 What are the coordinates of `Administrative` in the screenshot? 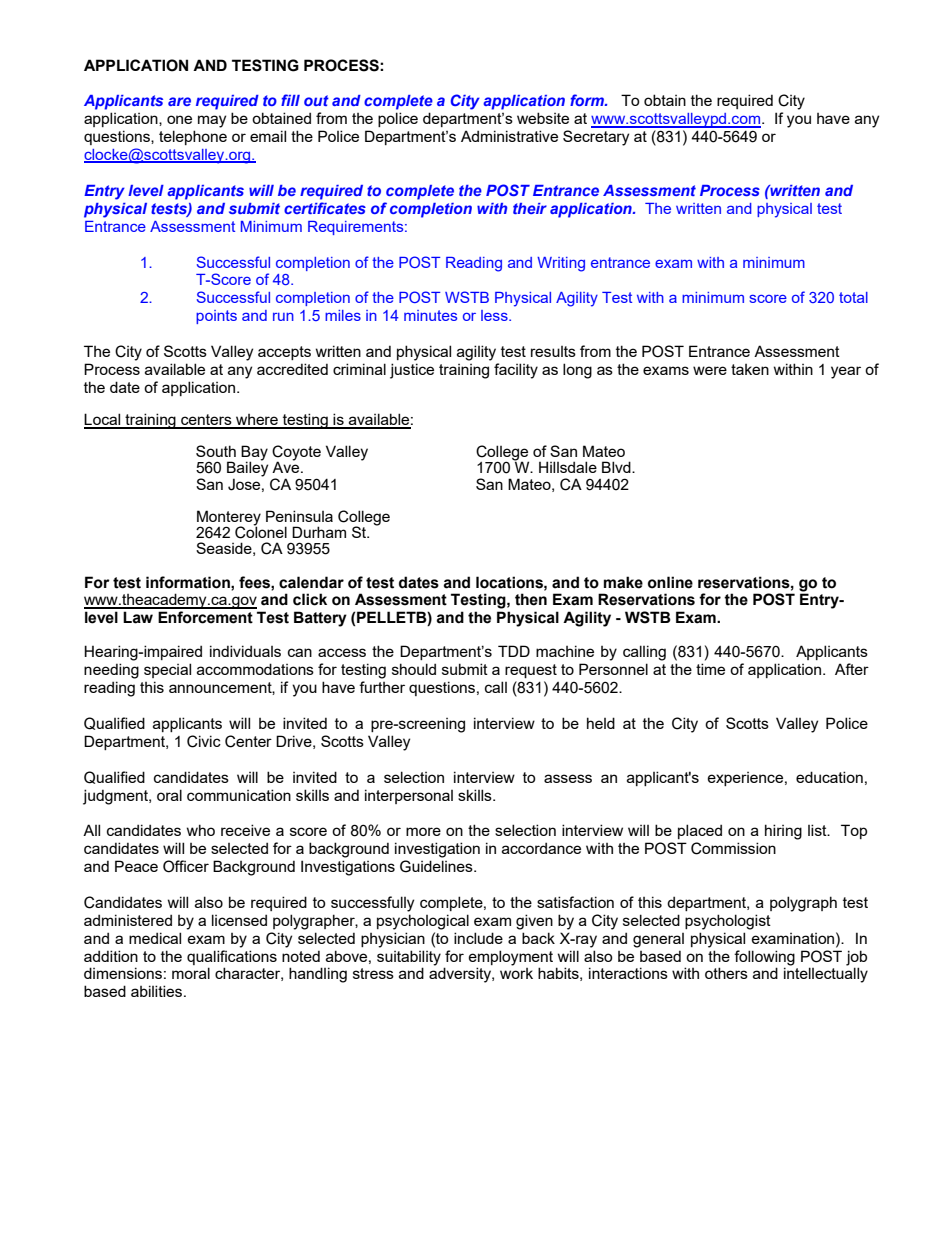 It's located at (509, 136).
